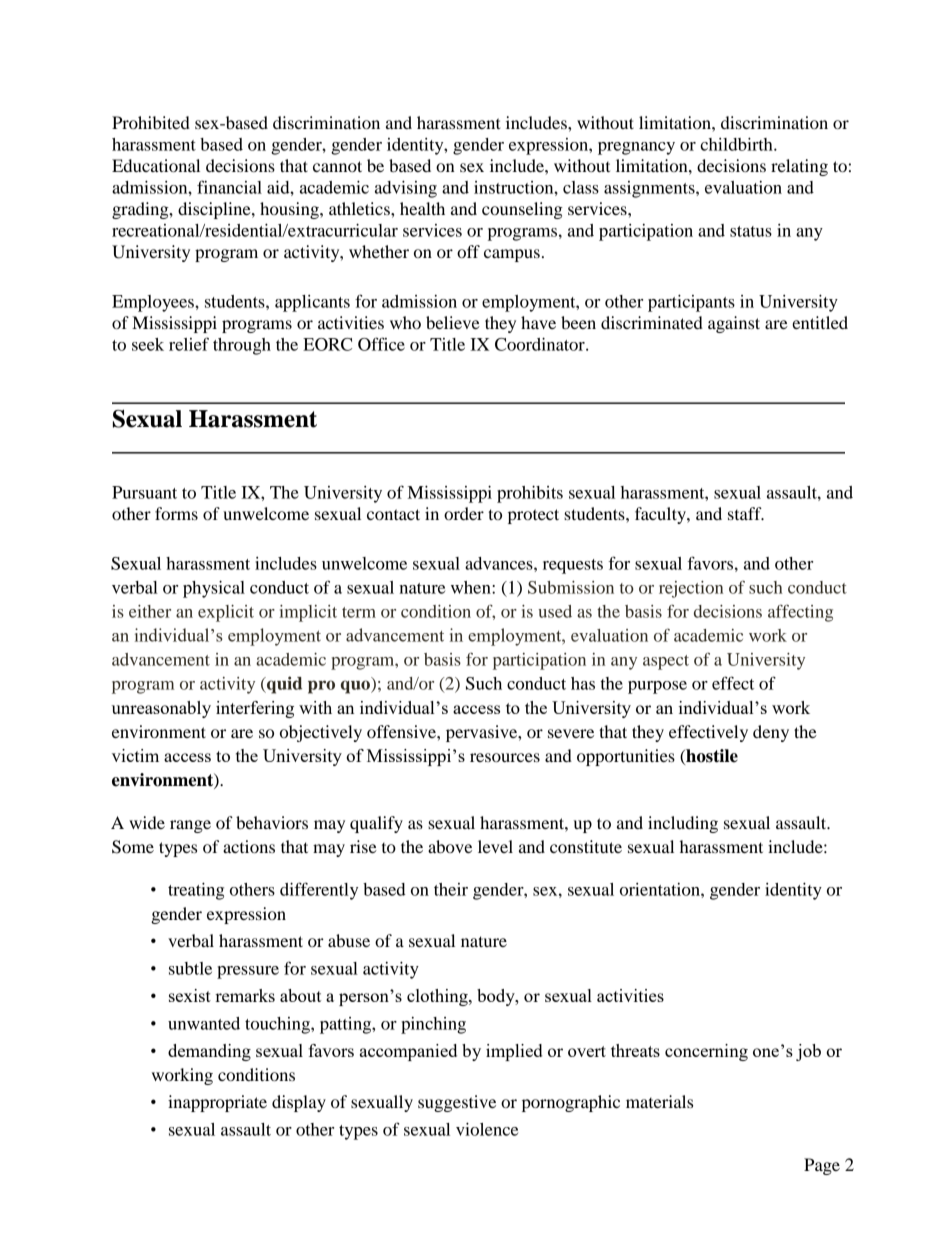 The image size is (952, 1233). What do you see at coordinates (229, 187) in the screenshot?
I see `financial` at bounding box center [229, 187].
